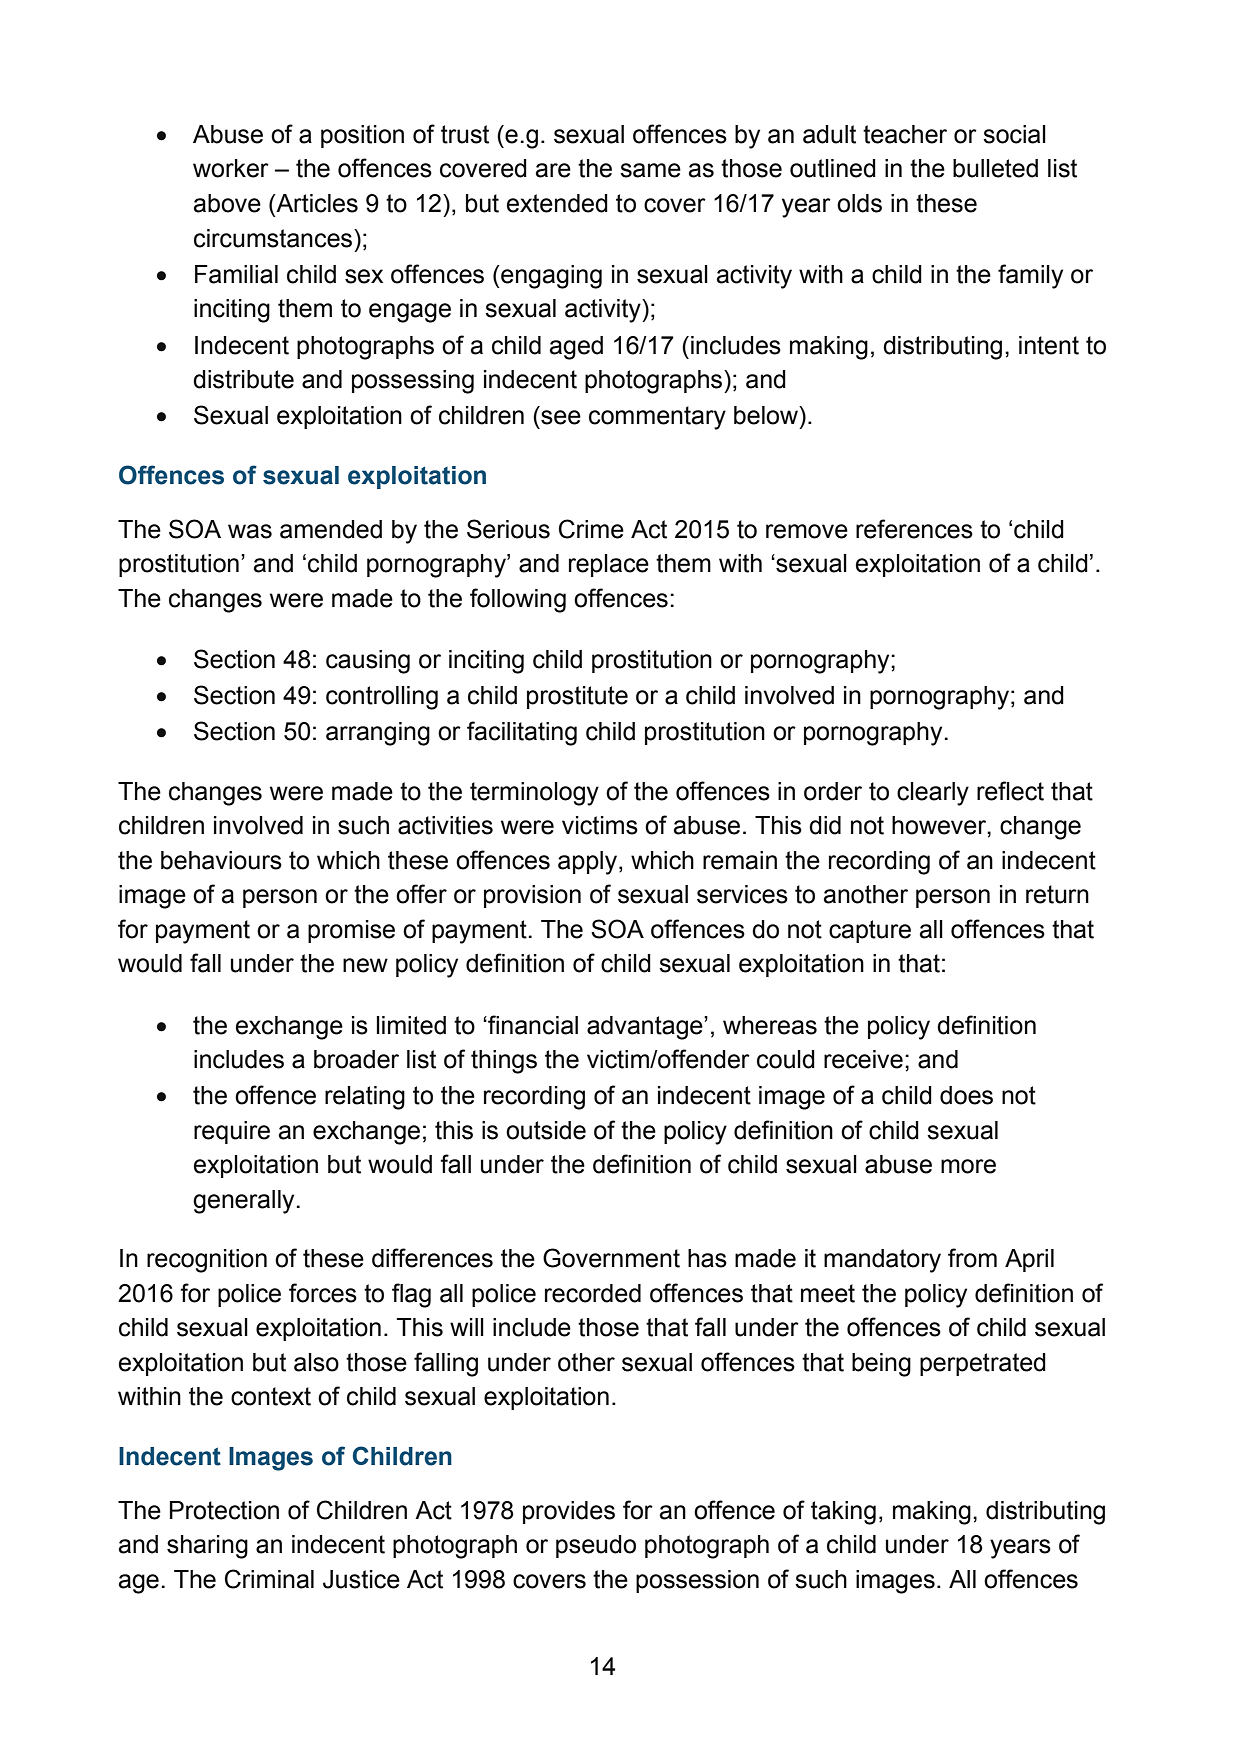 This screenshot has width=1241, height=1755. I want to click on Articles, so click(316, 203).
